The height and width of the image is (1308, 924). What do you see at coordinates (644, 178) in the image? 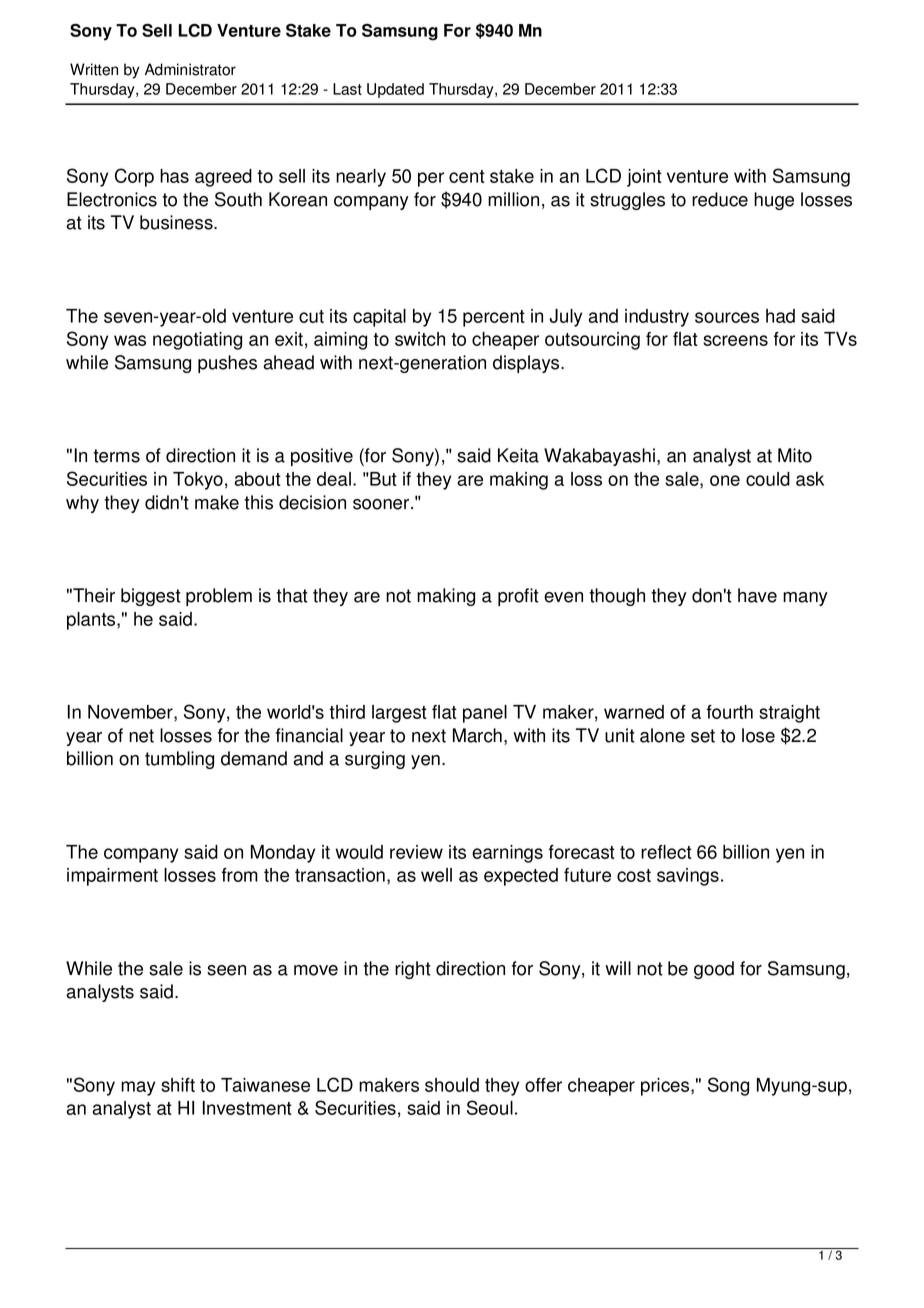
I see `joint` at bounding box center [644, 178].
